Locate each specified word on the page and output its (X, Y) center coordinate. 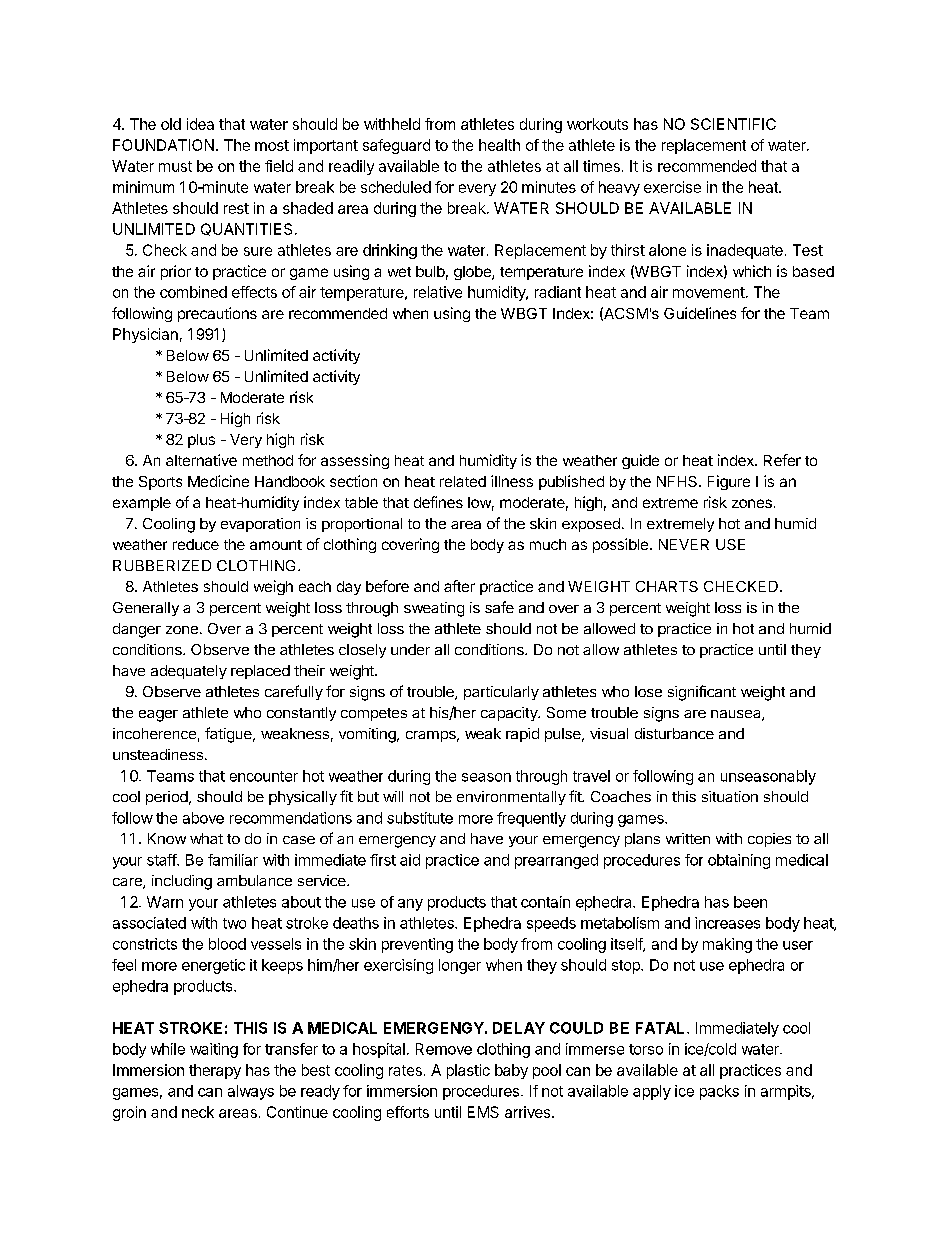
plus (201, 441)
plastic (468, 1071)
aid (410, 860)
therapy (215, 1071)
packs (719, 1092)
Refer (782, 460)
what (206, 838)
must (175, 166)
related (463, 481)
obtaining (739, 861)
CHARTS (667, 586)
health (499, 145)
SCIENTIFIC (733, 124)
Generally (146, 609)
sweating (434, 609)
